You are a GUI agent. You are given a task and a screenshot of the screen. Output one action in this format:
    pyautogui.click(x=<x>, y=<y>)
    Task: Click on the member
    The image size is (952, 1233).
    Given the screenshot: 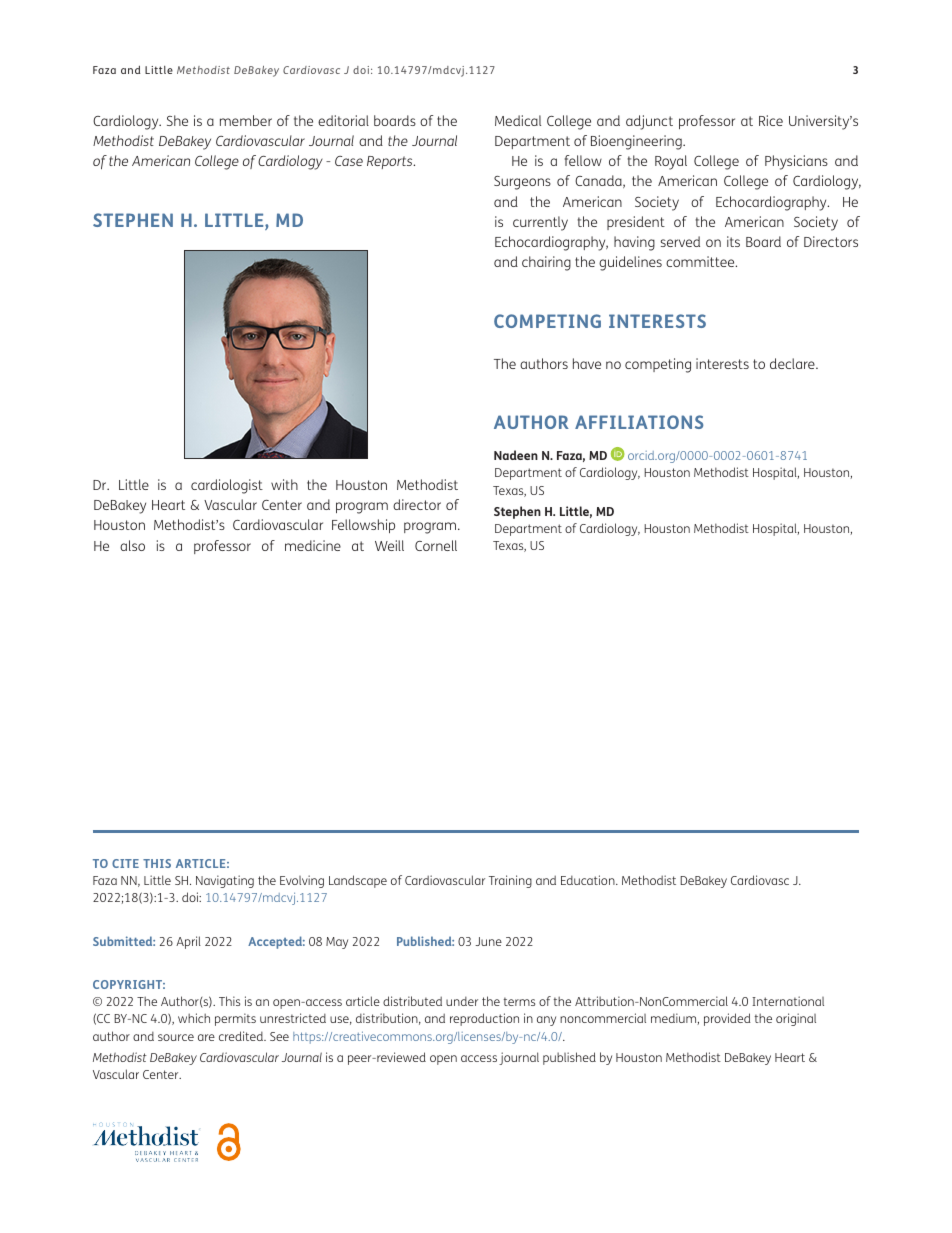 What is the action you would take?
    pyautogui.click(x=246, y=120)
